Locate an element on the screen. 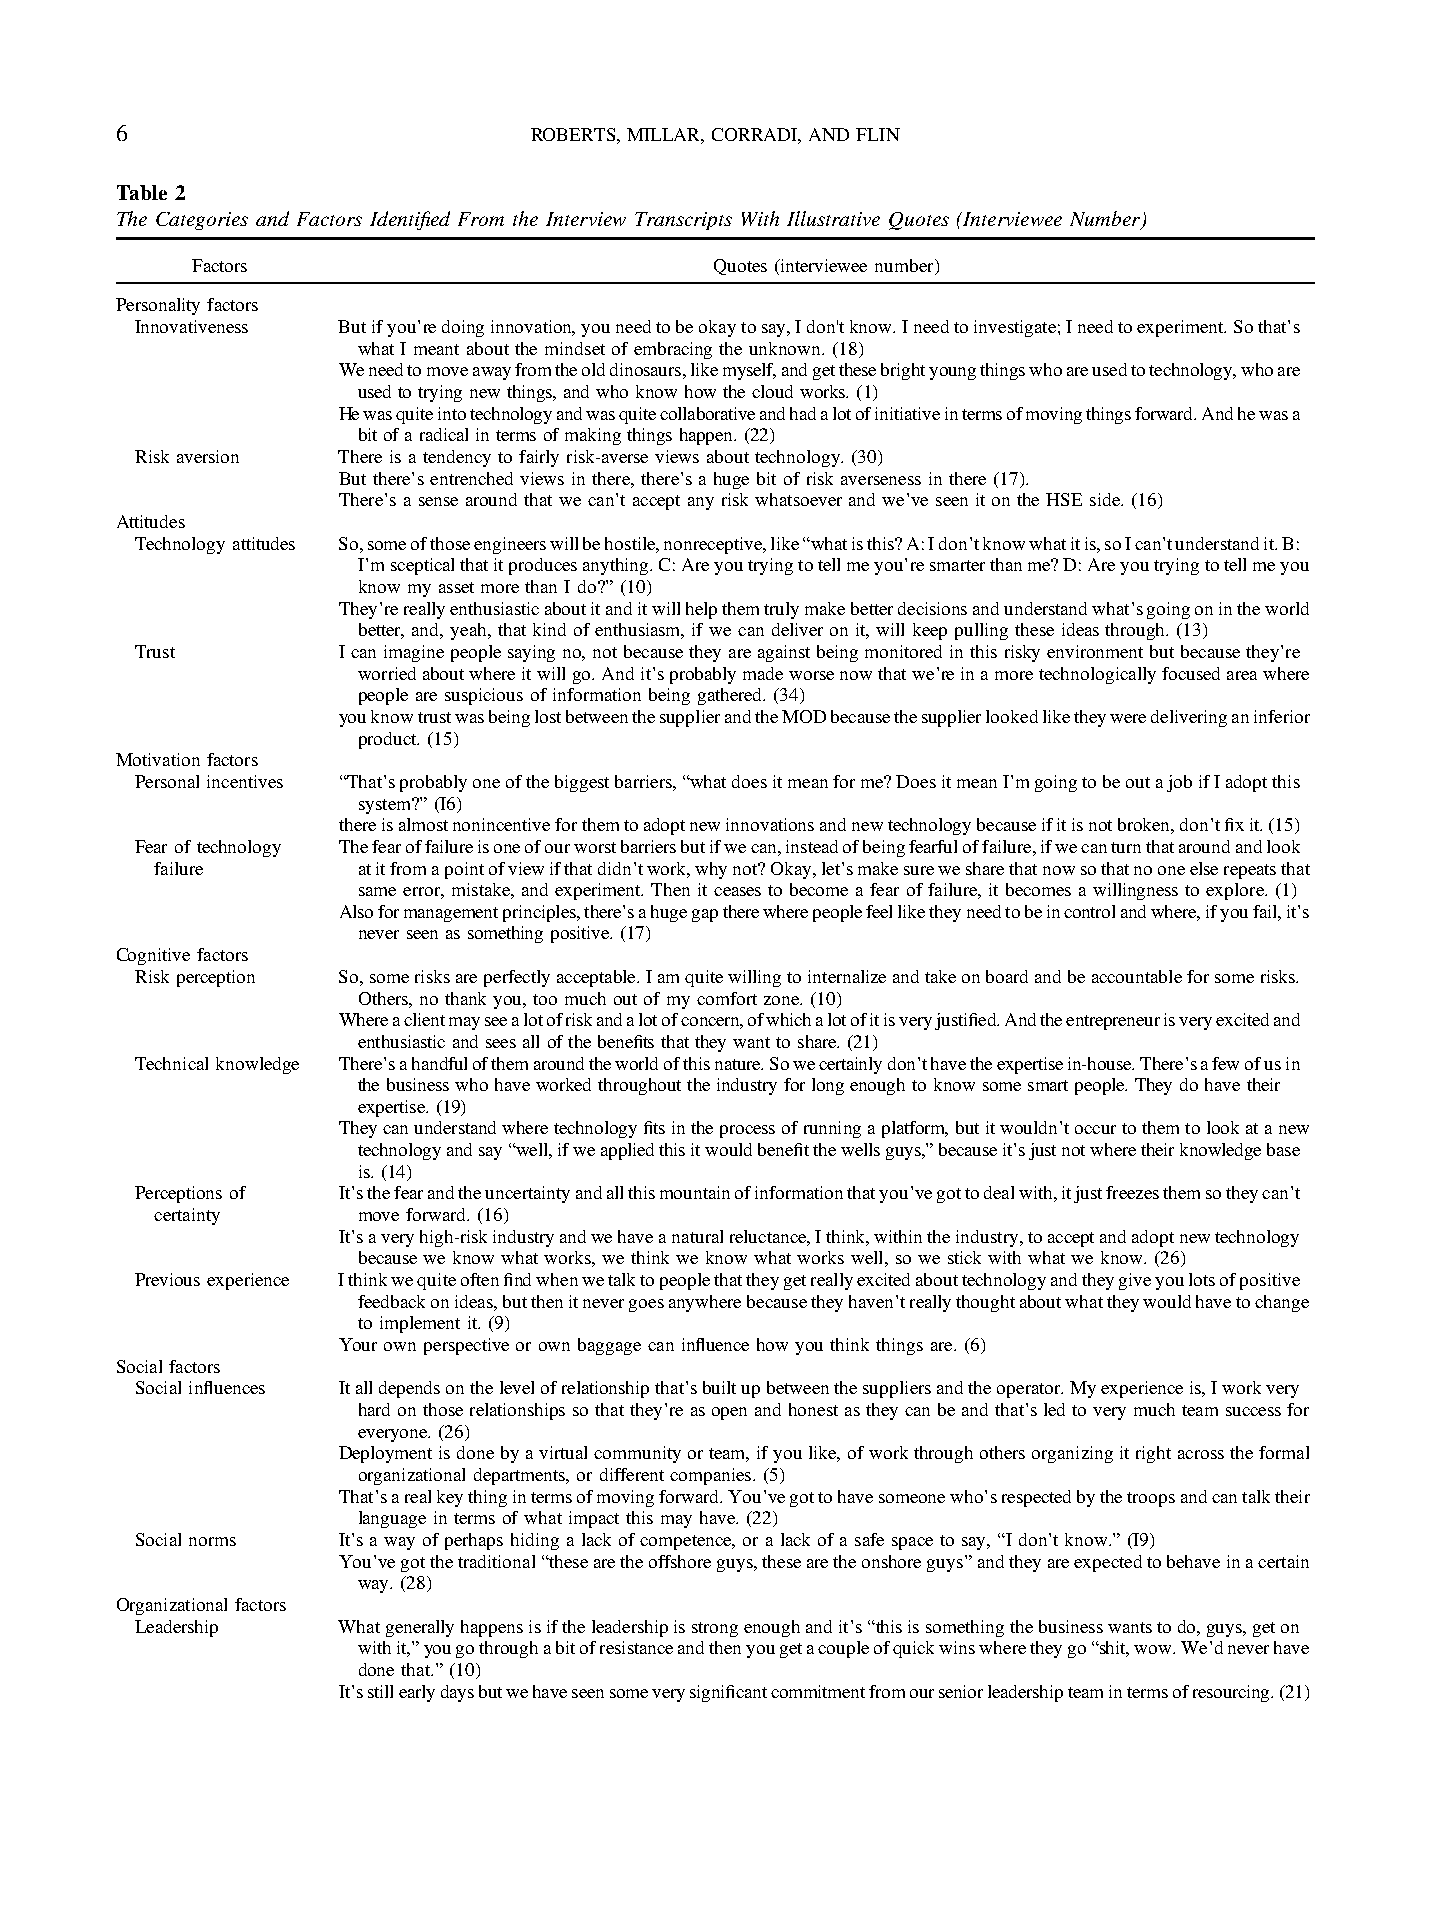  control is located at coordinates (1089, 911).
